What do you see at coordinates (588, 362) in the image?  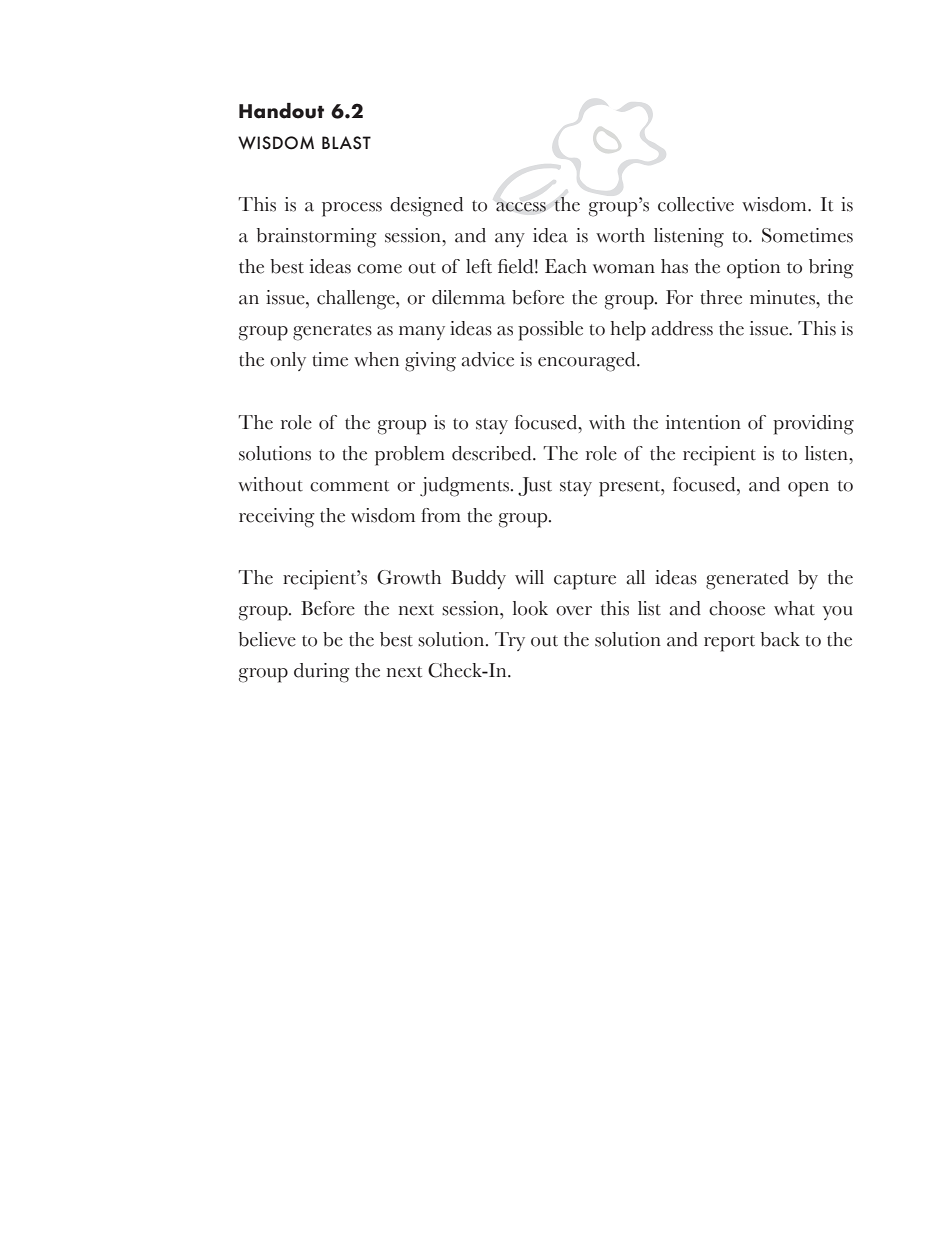 I see `encouraged` at bounding box center [588, 362].
